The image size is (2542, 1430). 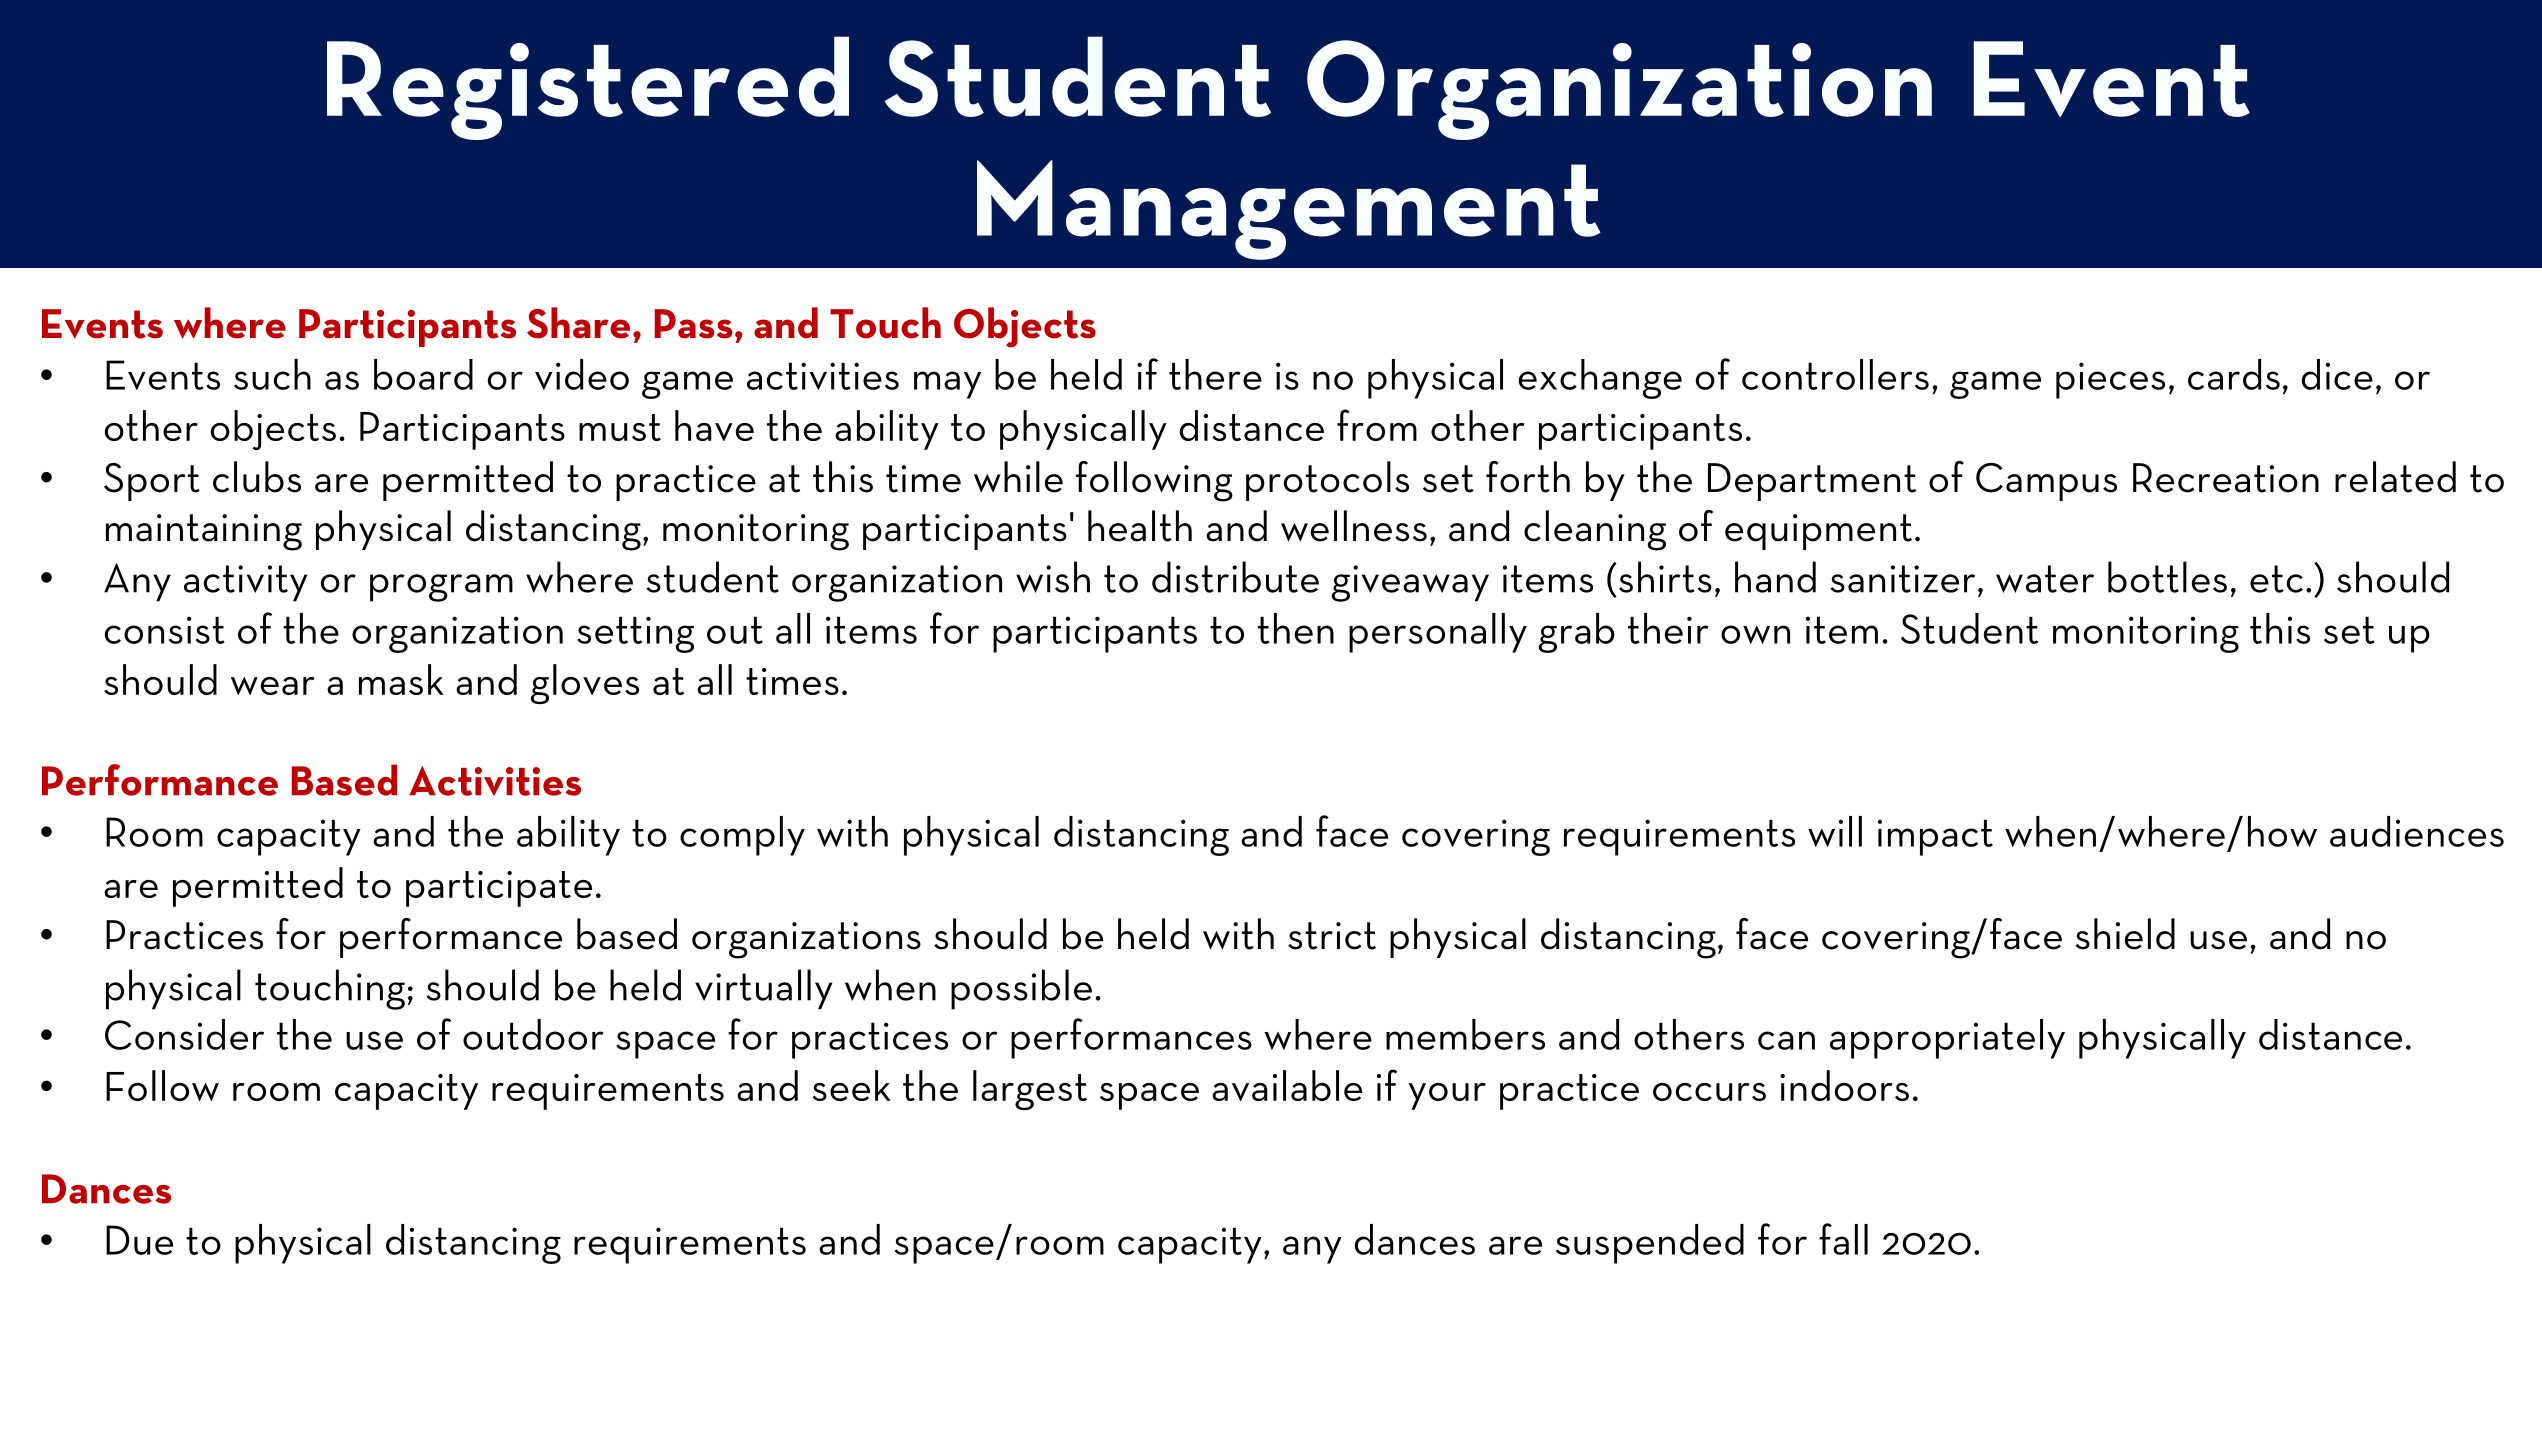 What do you see at coordinates (1296, 628) in the screenshot?
I see `then` at bounding box center [1296, 628].
